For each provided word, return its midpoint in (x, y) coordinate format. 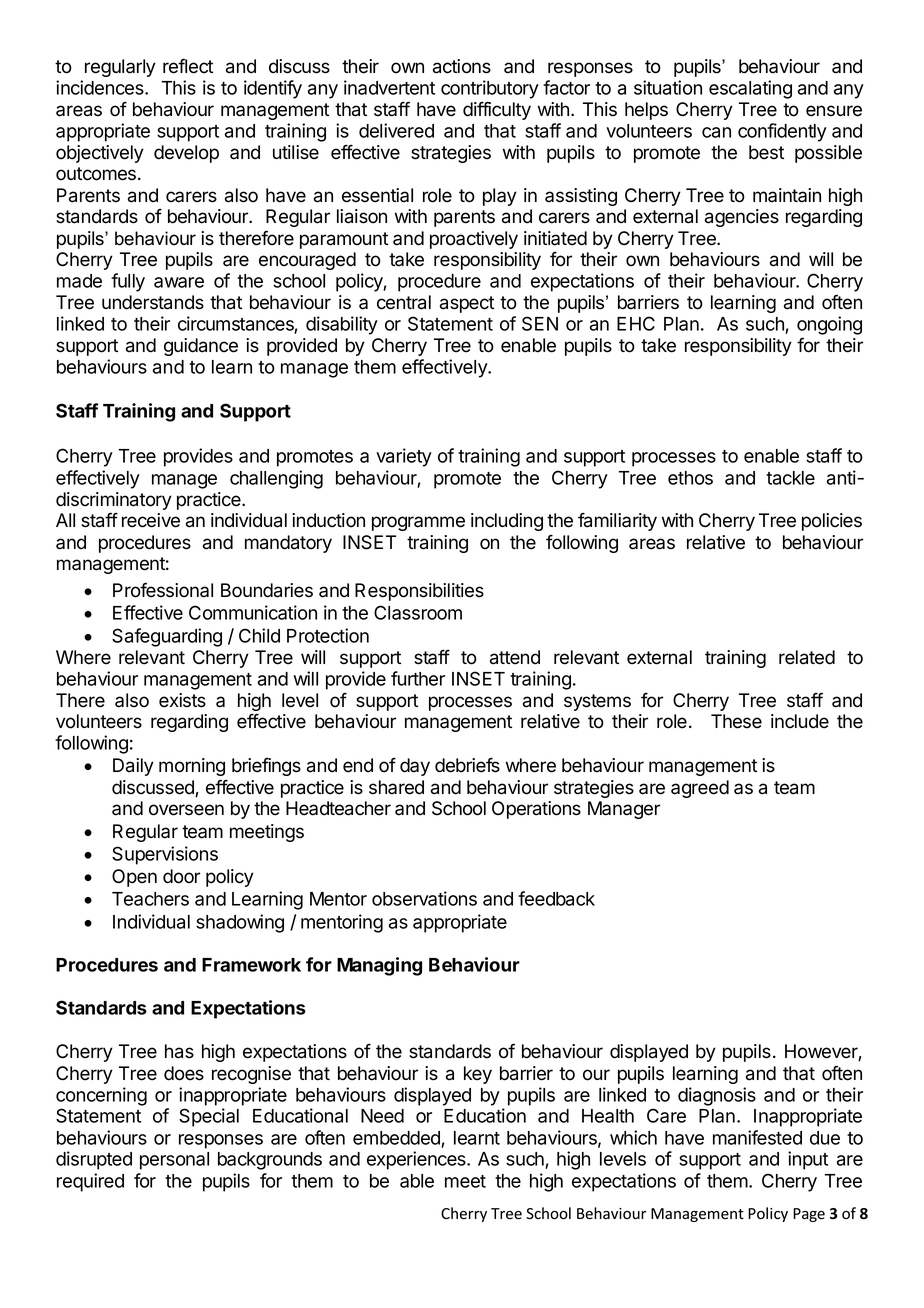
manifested (757, 1137)
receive (151, 520)
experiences (417, 1160)
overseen (186, 810)
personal (174, 1161)
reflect (188, 66)
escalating (750, 89)
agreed (700, 789)
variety (404, 457)
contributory (490, 89)
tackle (790, 478)
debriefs (467, 765)
